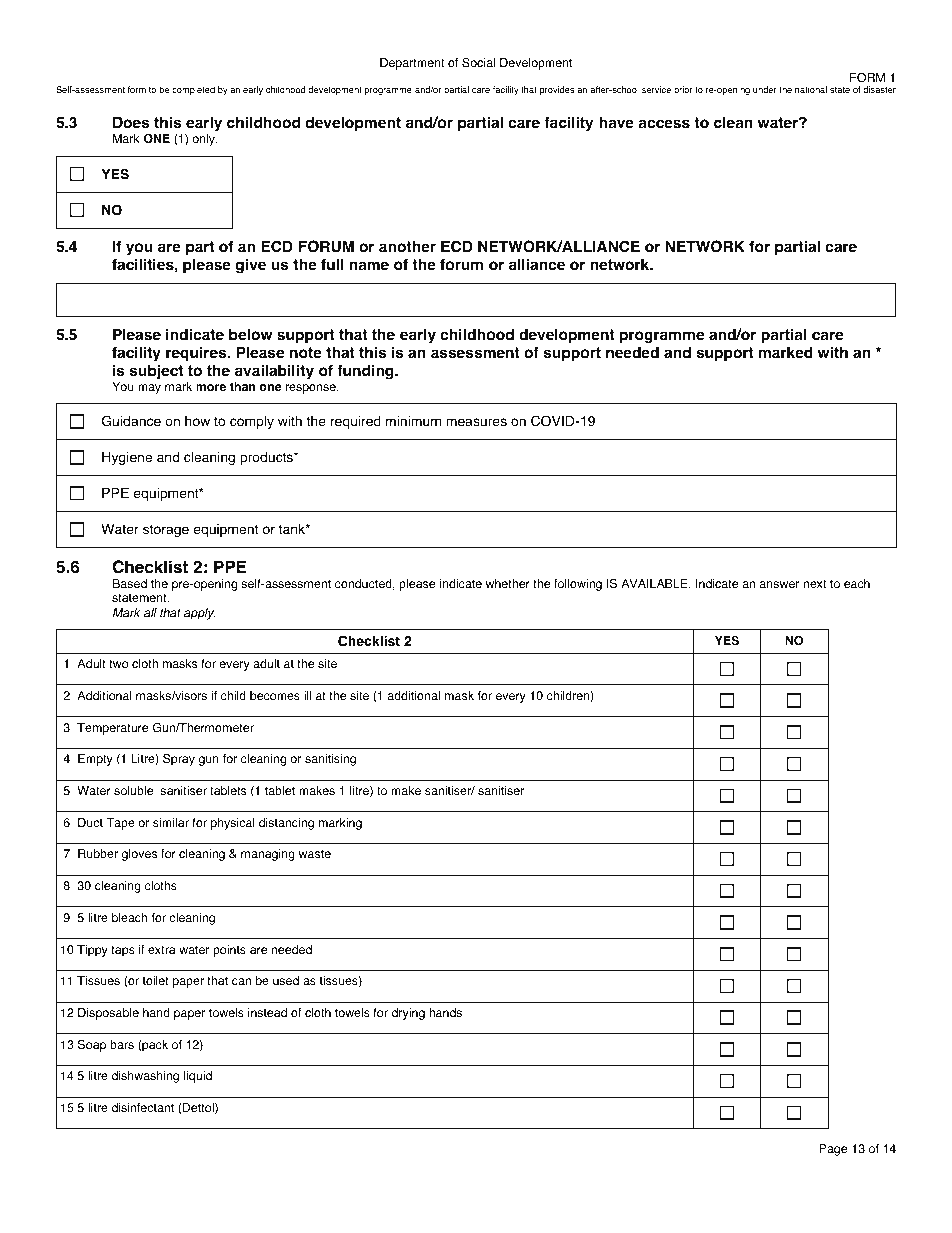  What do you see at coordinates (143, 1108) in the page?
I see `disinfectant` at bounding box center [143, 1108].
